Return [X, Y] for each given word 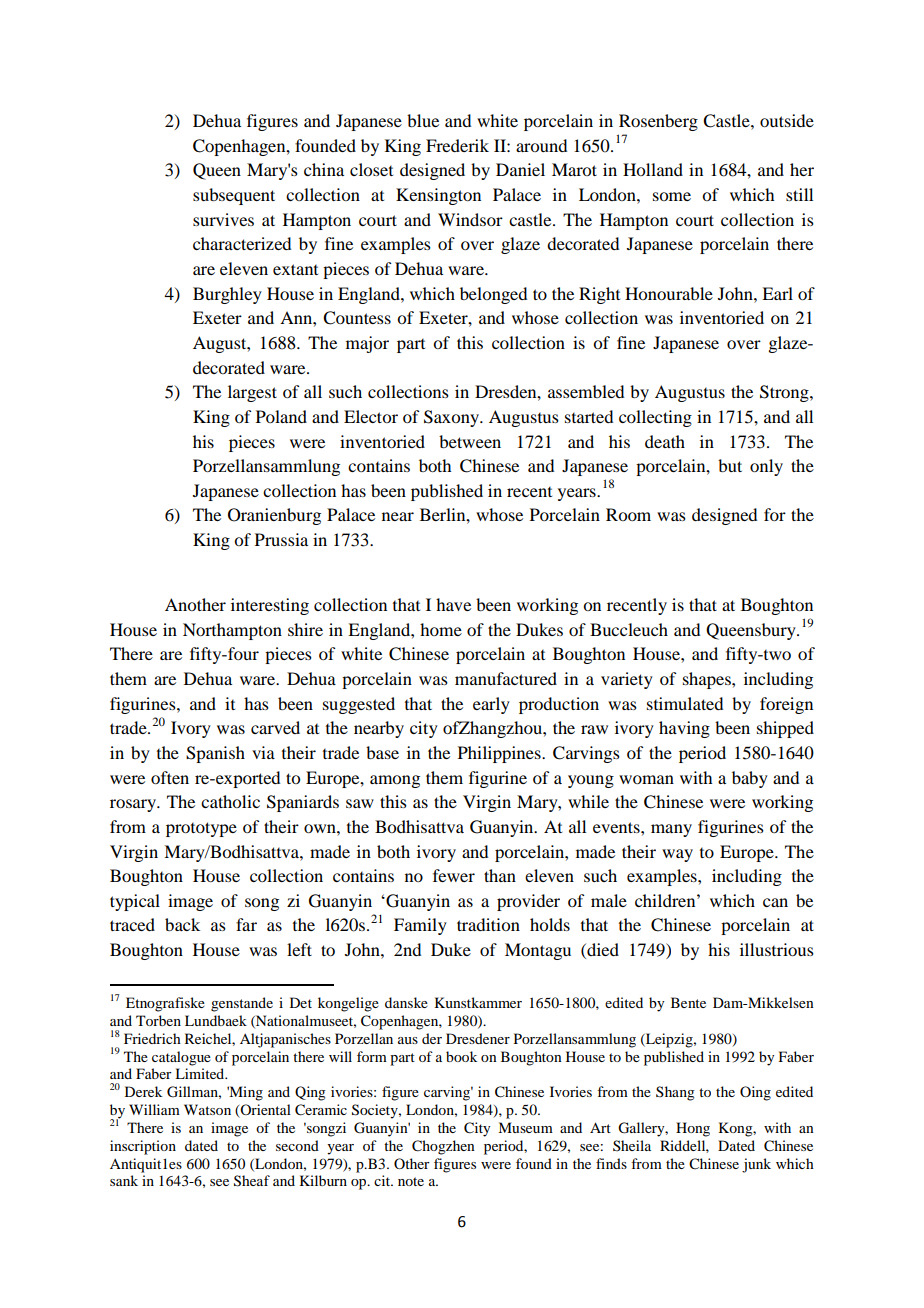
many [671, 830]
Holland [653, 169]
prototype [201, 829]
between [470, 441]
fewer [454, 875]
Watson [207, 1109]
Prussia [281, 539]
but [730, 465]
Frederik [457, 145]
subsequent [234, 196]
